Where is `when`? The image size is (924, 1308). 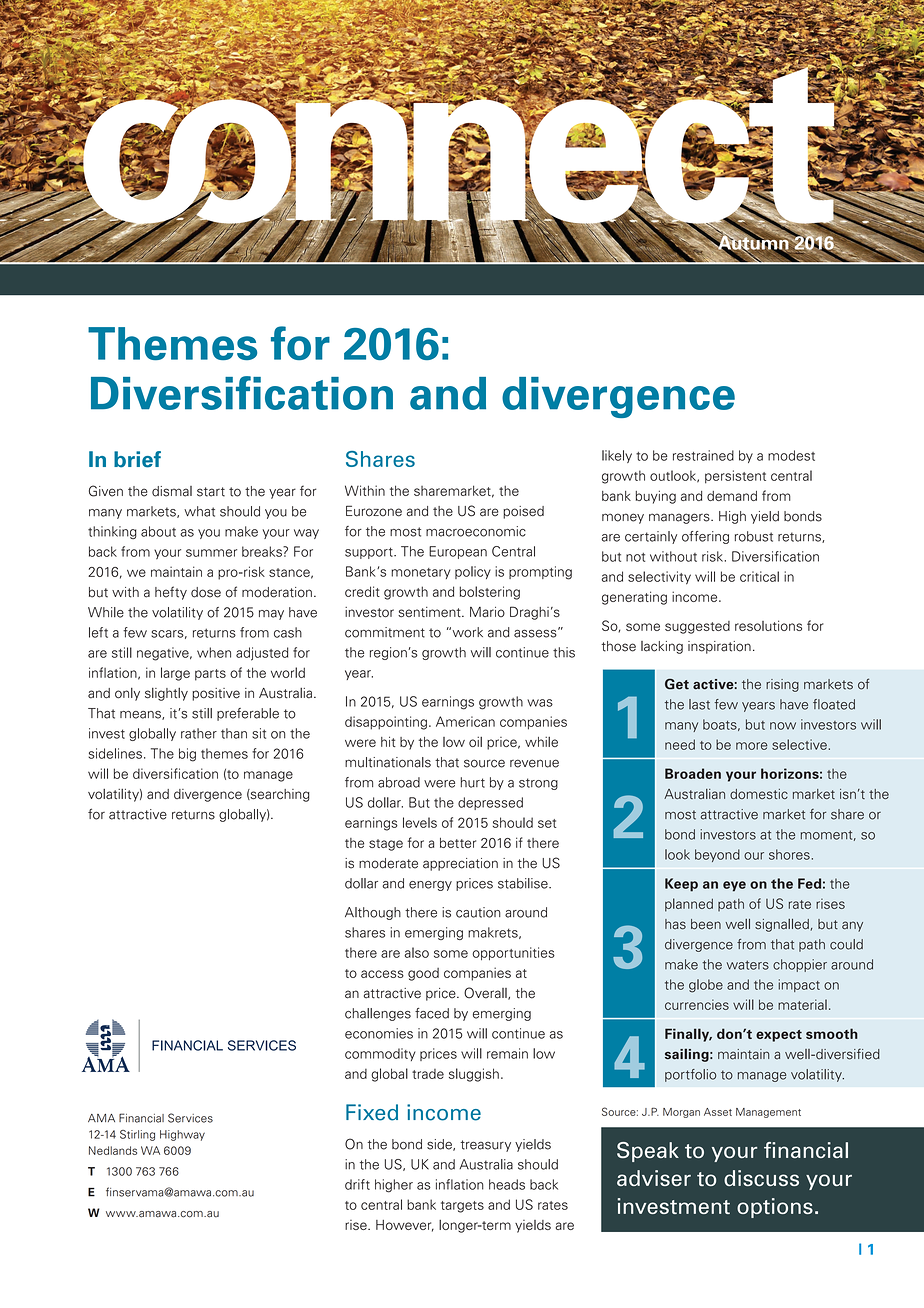
when is located at coordinates (214, 652).
